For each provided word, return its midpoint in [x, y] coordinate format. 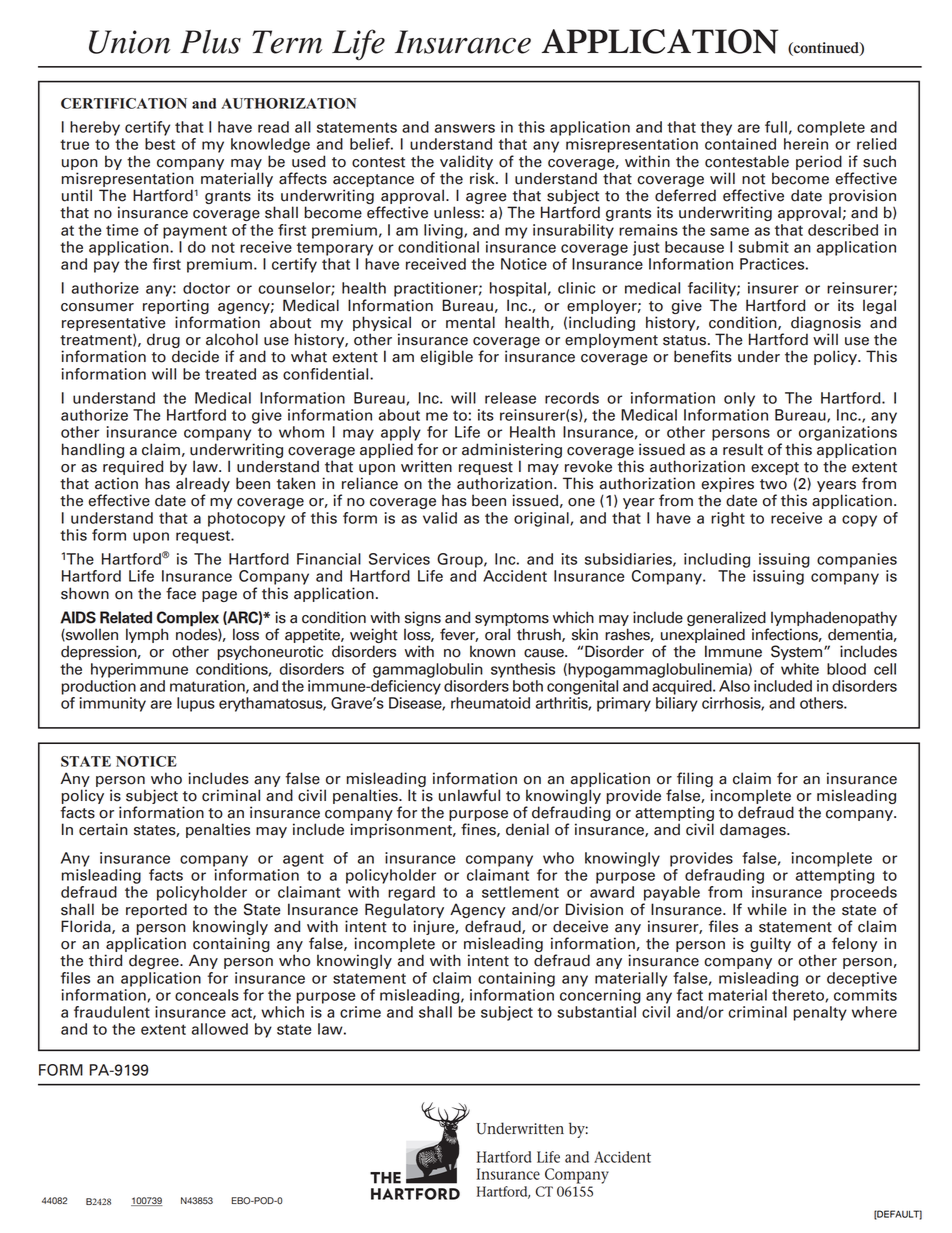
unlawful [469, 795]
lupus [196, 704]
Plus [210, 41]
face [181, 593]
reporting [176, 306]
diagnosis [826, 325]
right [728, 519]
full [776, 127]
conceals [207, 995]
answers [465, 128]
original [542, 519]
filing [695, 779]
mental [470, 322]
